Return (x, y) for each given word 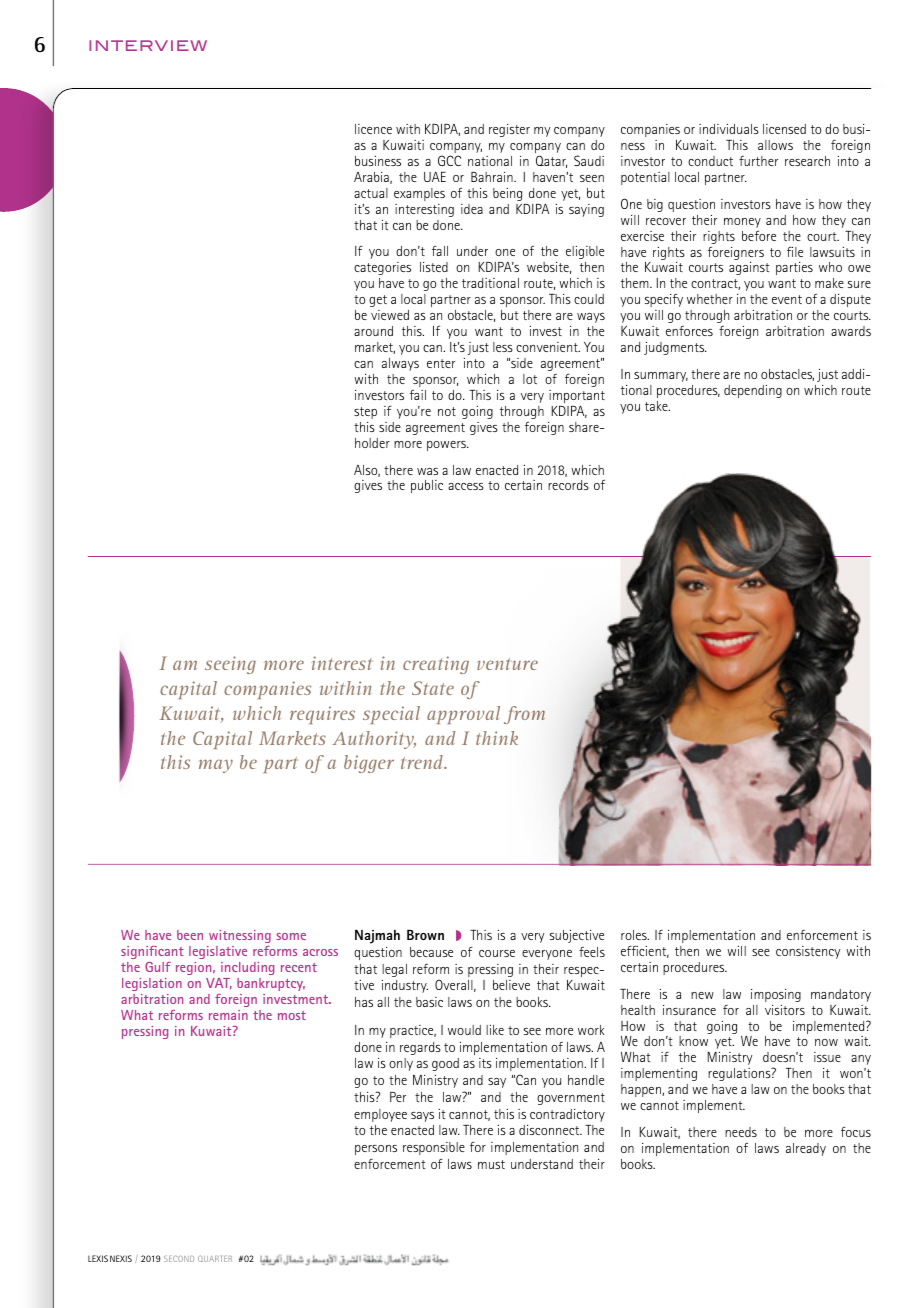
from (524, 715)
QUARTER (215, 1259)
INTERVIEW (148, 45)
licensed (784, 129)
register (509, 130)
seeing (230, 665)
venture (507, 664)
